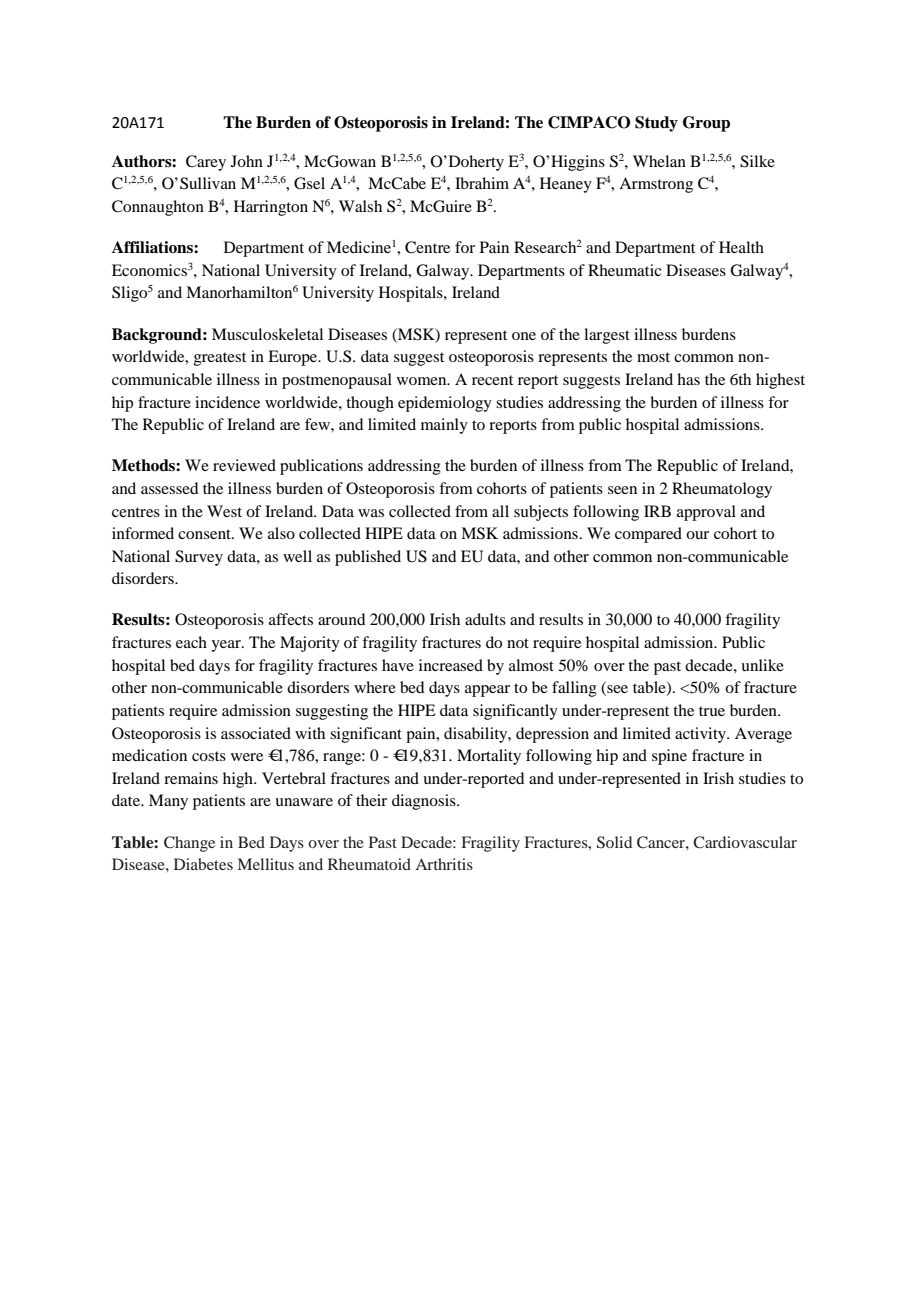 Image resolution: width=924 pixels, height=1308 pixels. I want to click on greatest, so click(220, 359).
